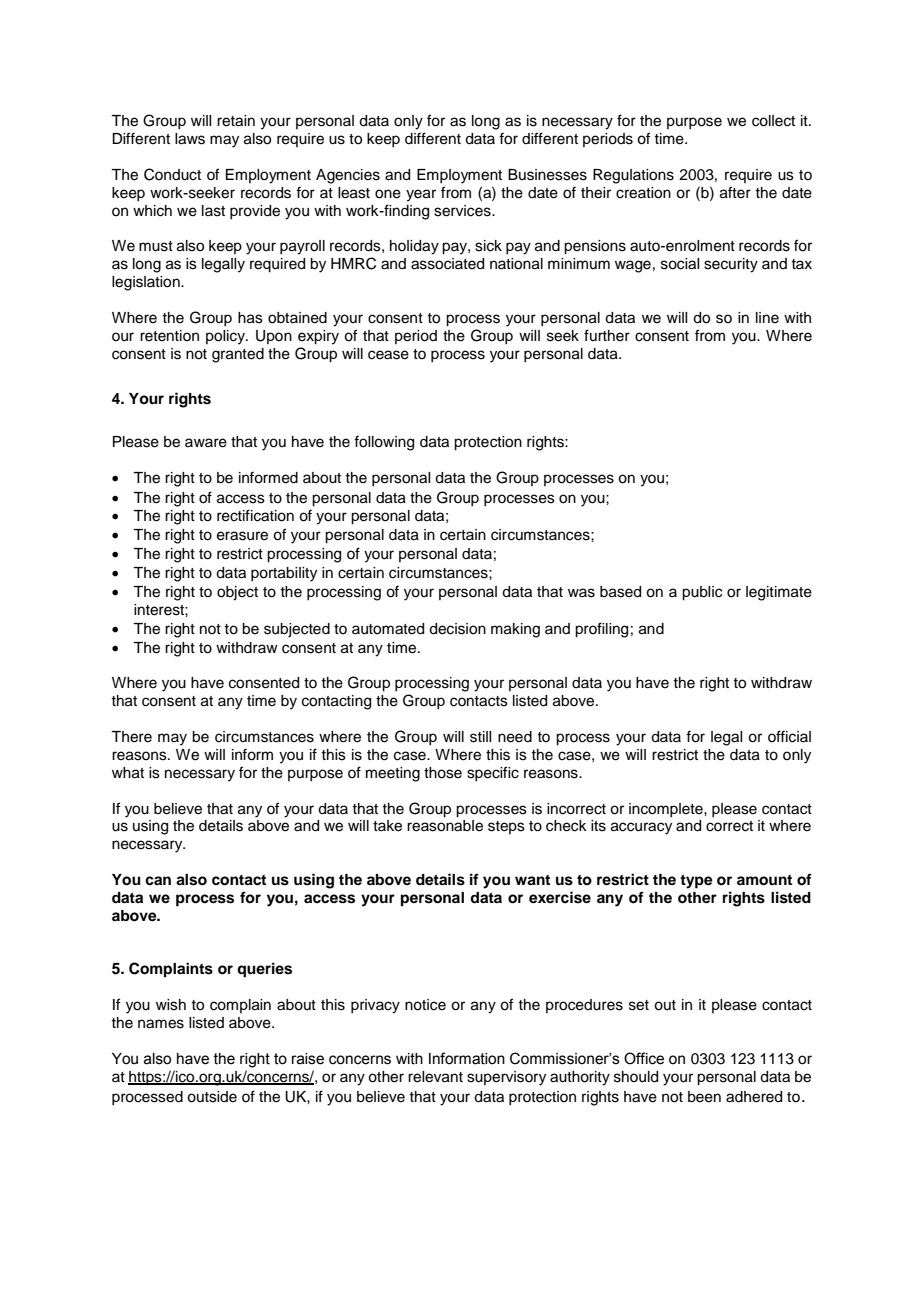 The image size is (924, 1308). I want to click on after, so click(735, 192).
